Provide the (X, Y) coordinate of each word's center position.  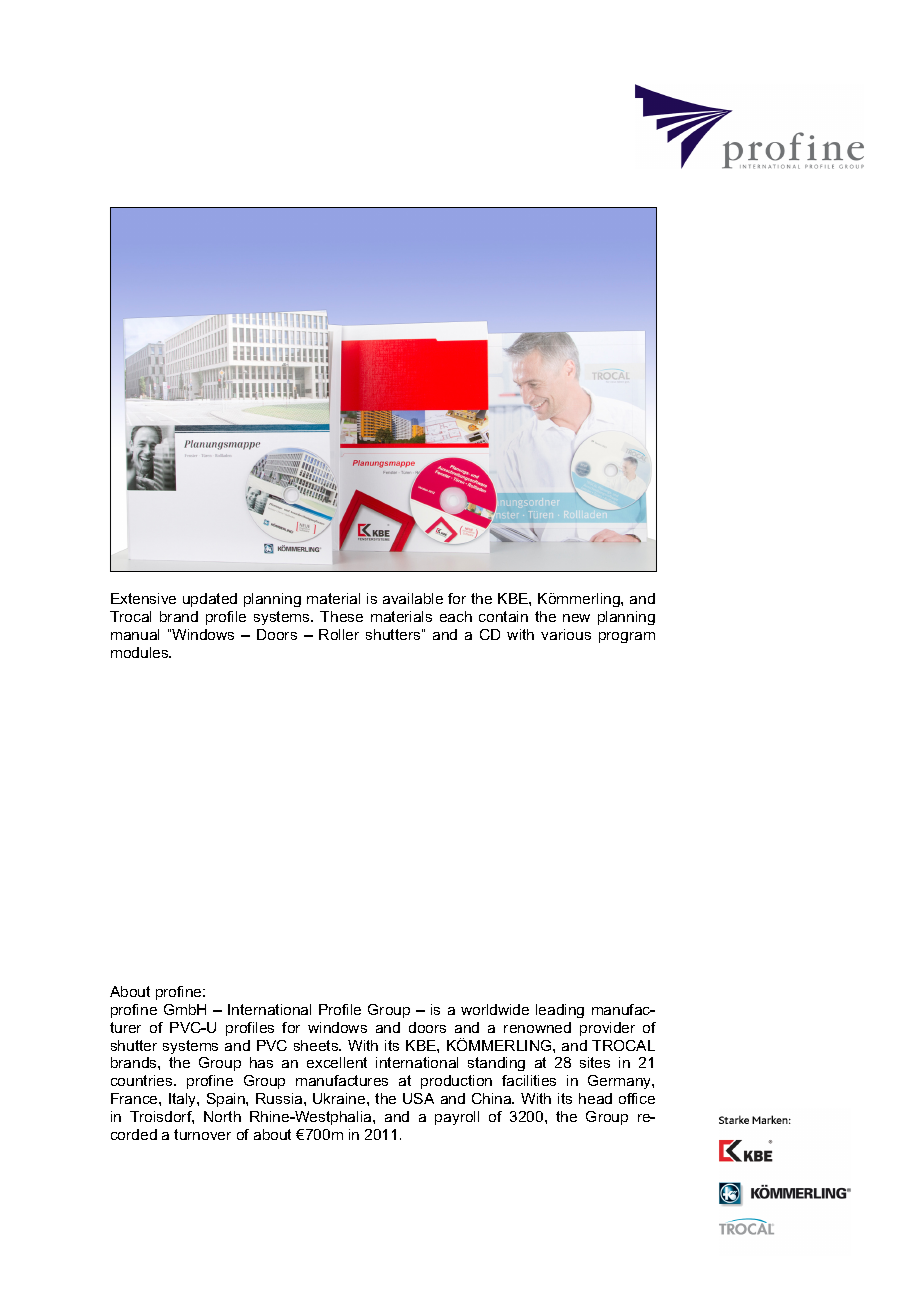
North (222, 1116)
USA (418, 1098)
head (595, 1098)
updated (210, 600)
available (413, 598)
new (576, 618)
